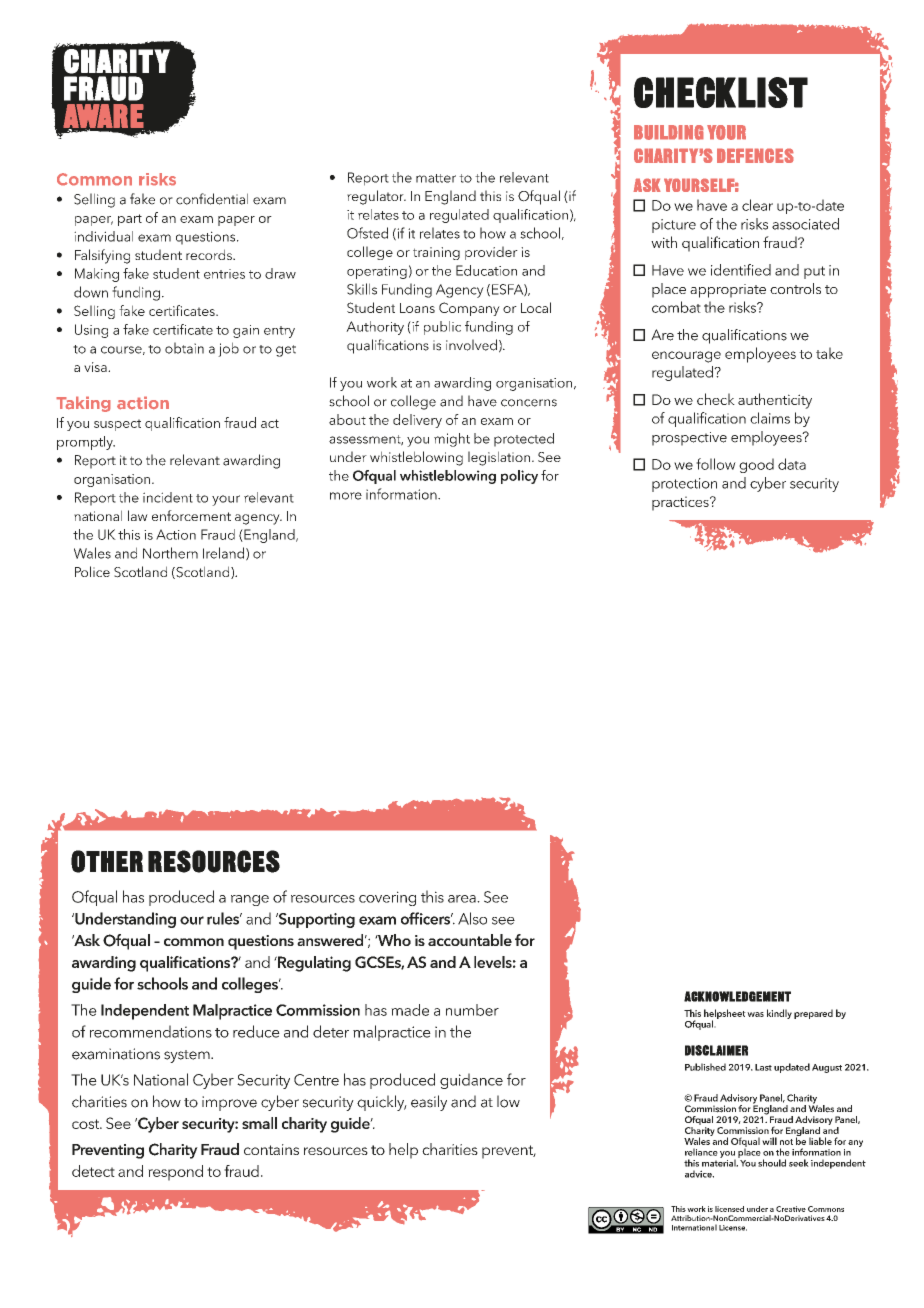 The image size is (924, 1308). Describe the element at coordinates (770, 418) in the screenshot. I see `claims` at that location.
